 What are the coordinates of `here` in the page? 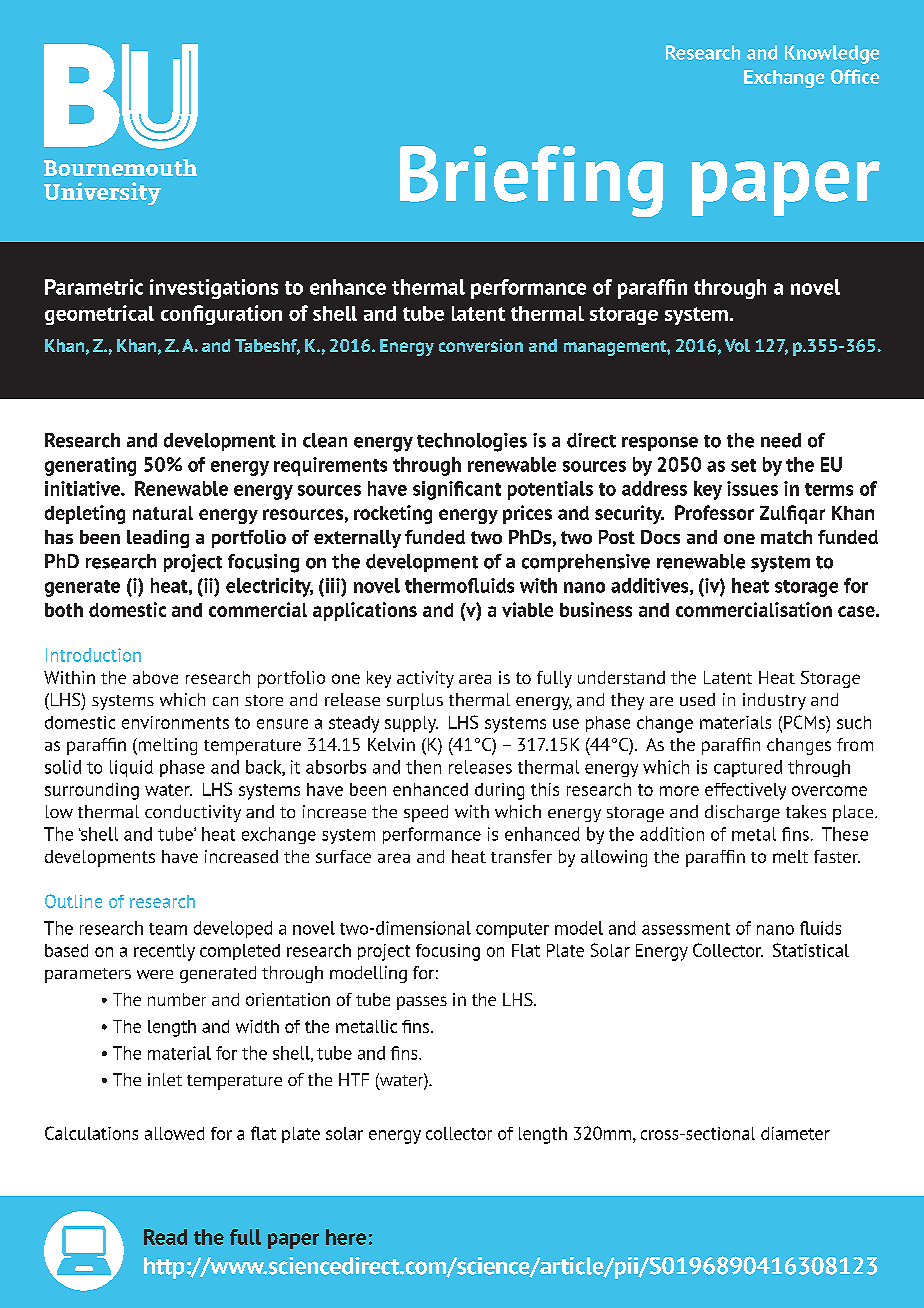 It's located at (346, 1237).
